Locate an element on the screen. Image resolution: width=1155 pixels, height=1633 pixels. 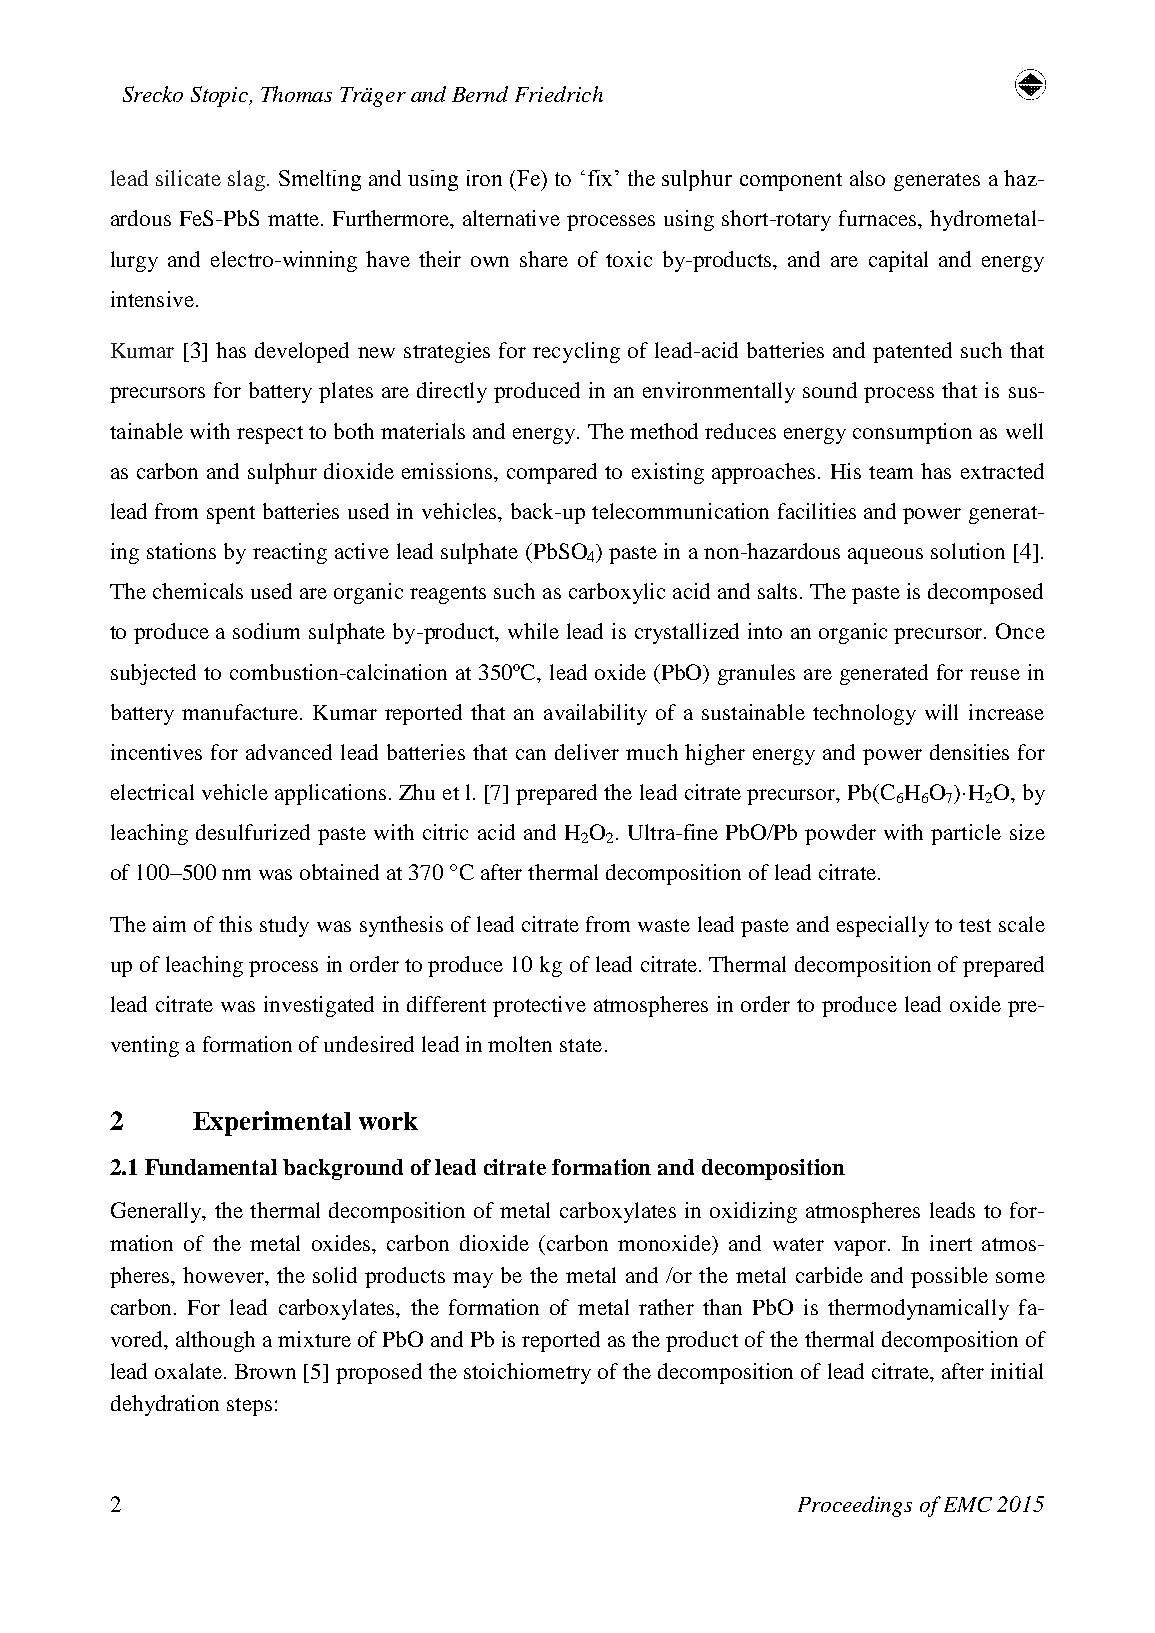
slag is located at coordinates (246, 180).
